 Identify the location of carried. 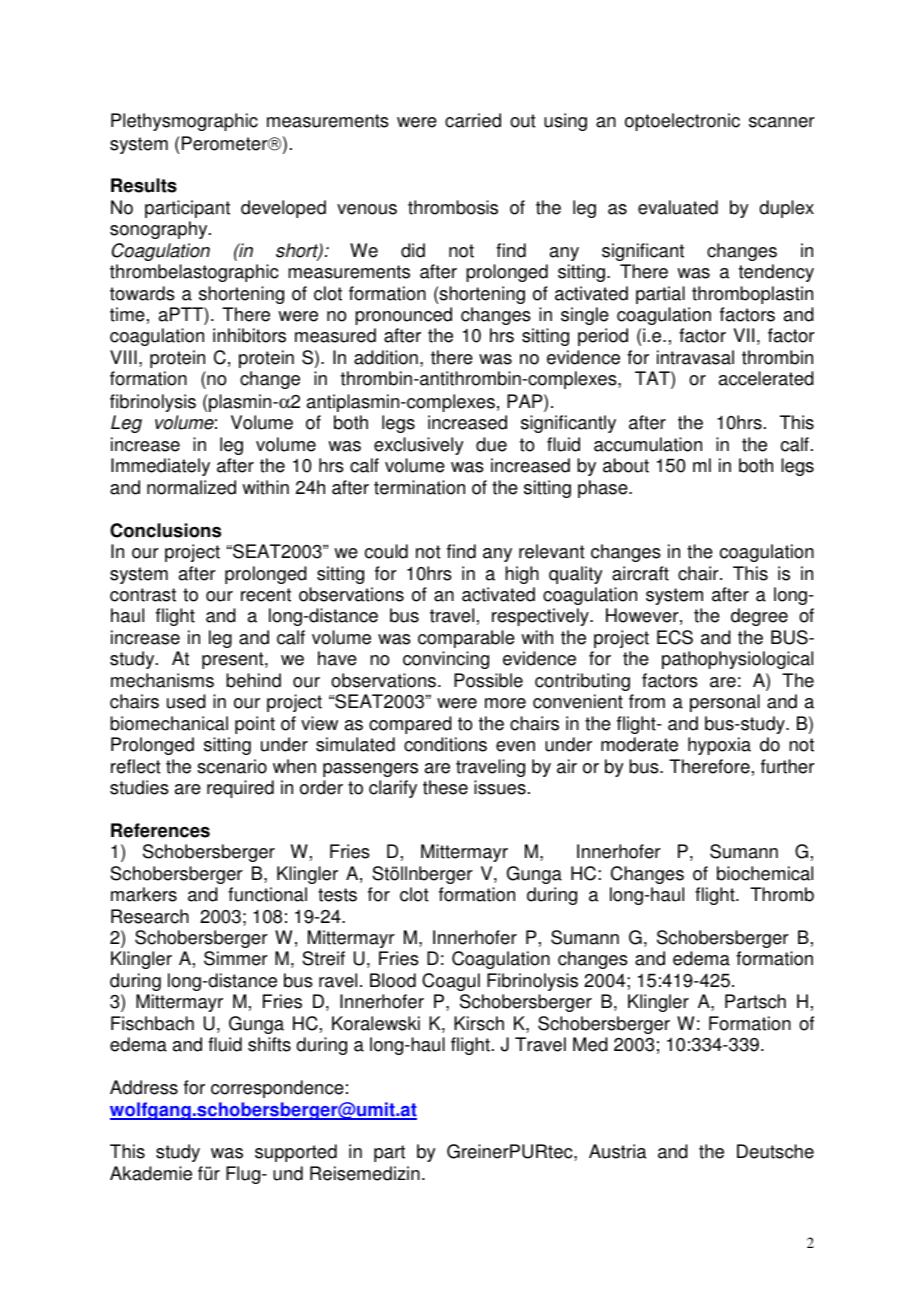
(473, 120).
